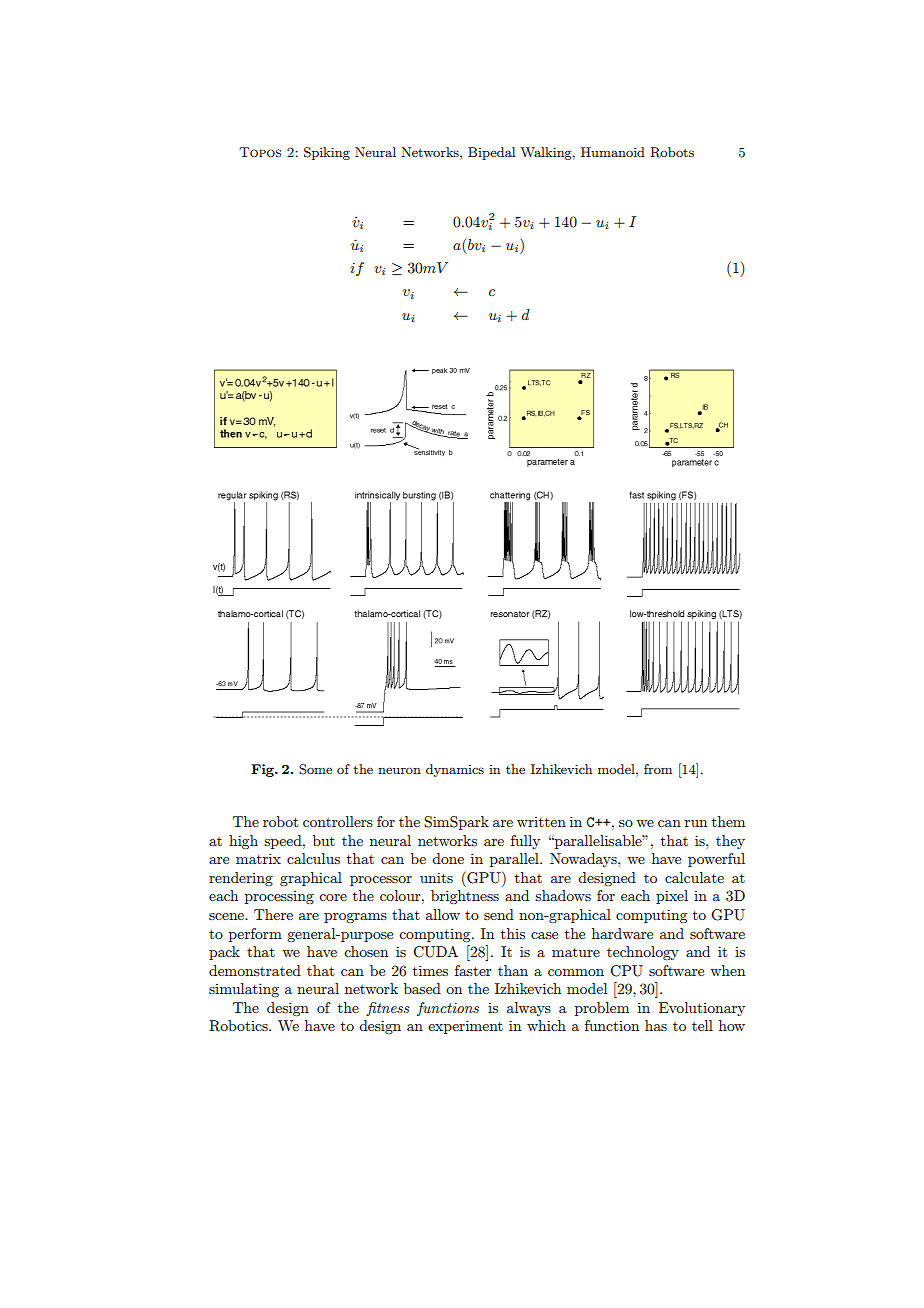 Image resolution: width=924 pixels, height=1308 pixels. I want to click on run, so click(696, 823).
